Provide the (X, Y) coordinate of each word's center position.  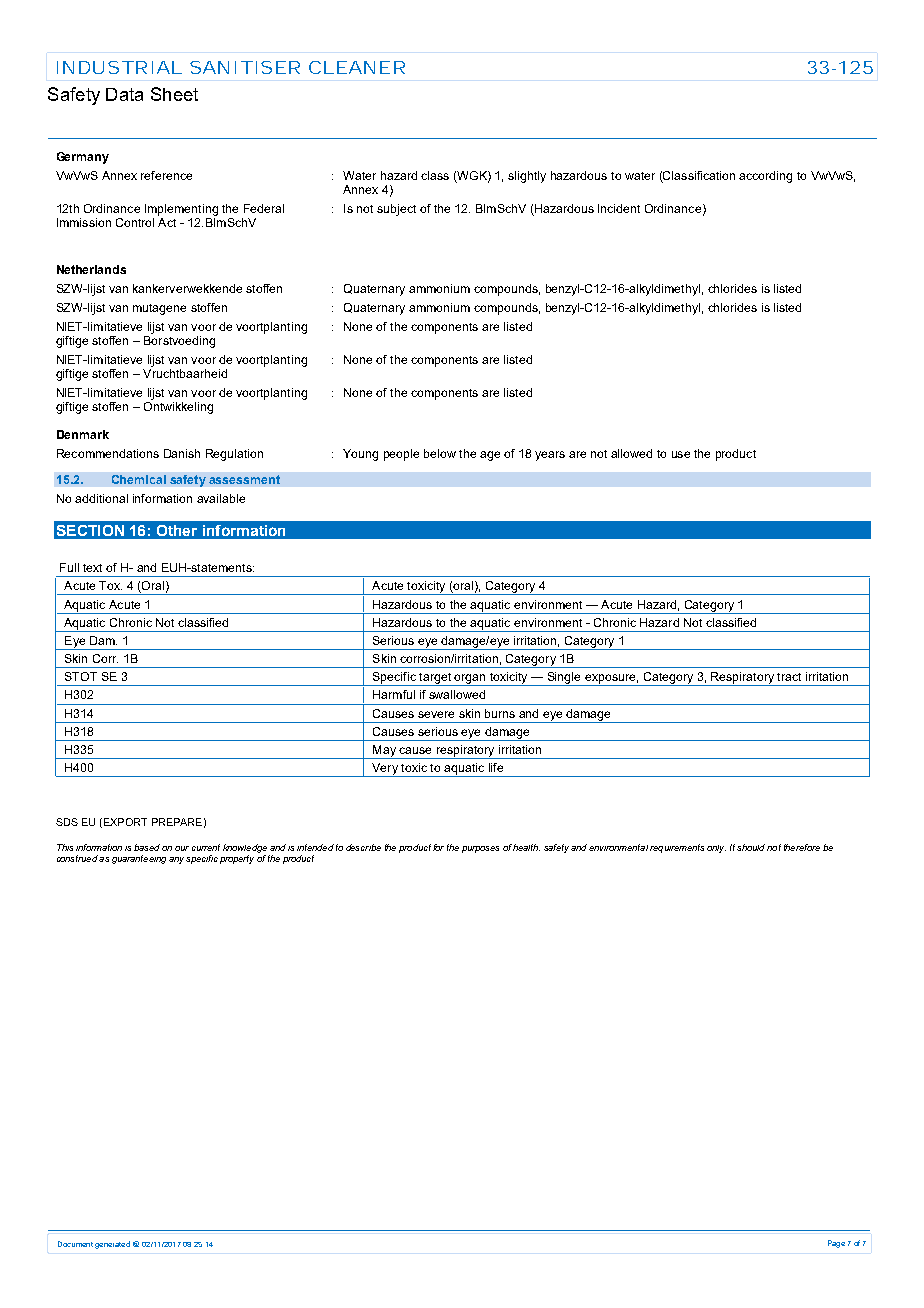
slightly (527, 177)
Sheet (174, 94)
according (765, 177)
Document (75, 1244)
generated (112, 1245)
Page (836, 1244)
